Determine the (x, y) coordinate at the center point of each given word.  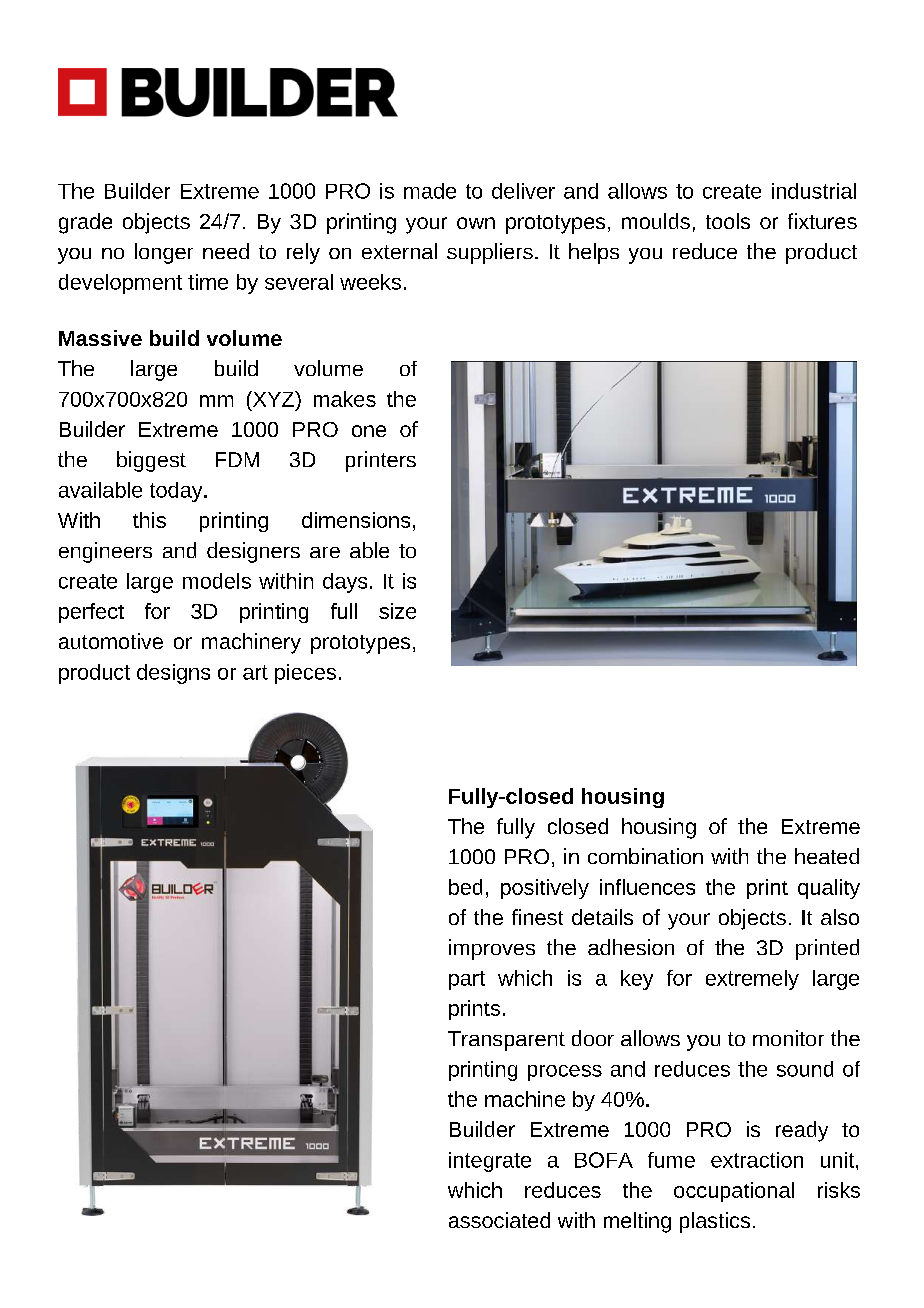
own (476, 223)
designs (173, 674)
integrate (490, 1162)
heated (827, 856)
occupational (734, 1192)
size (397, 611)
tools (728, 221)
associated (499, 1220)
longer (164, 253)
